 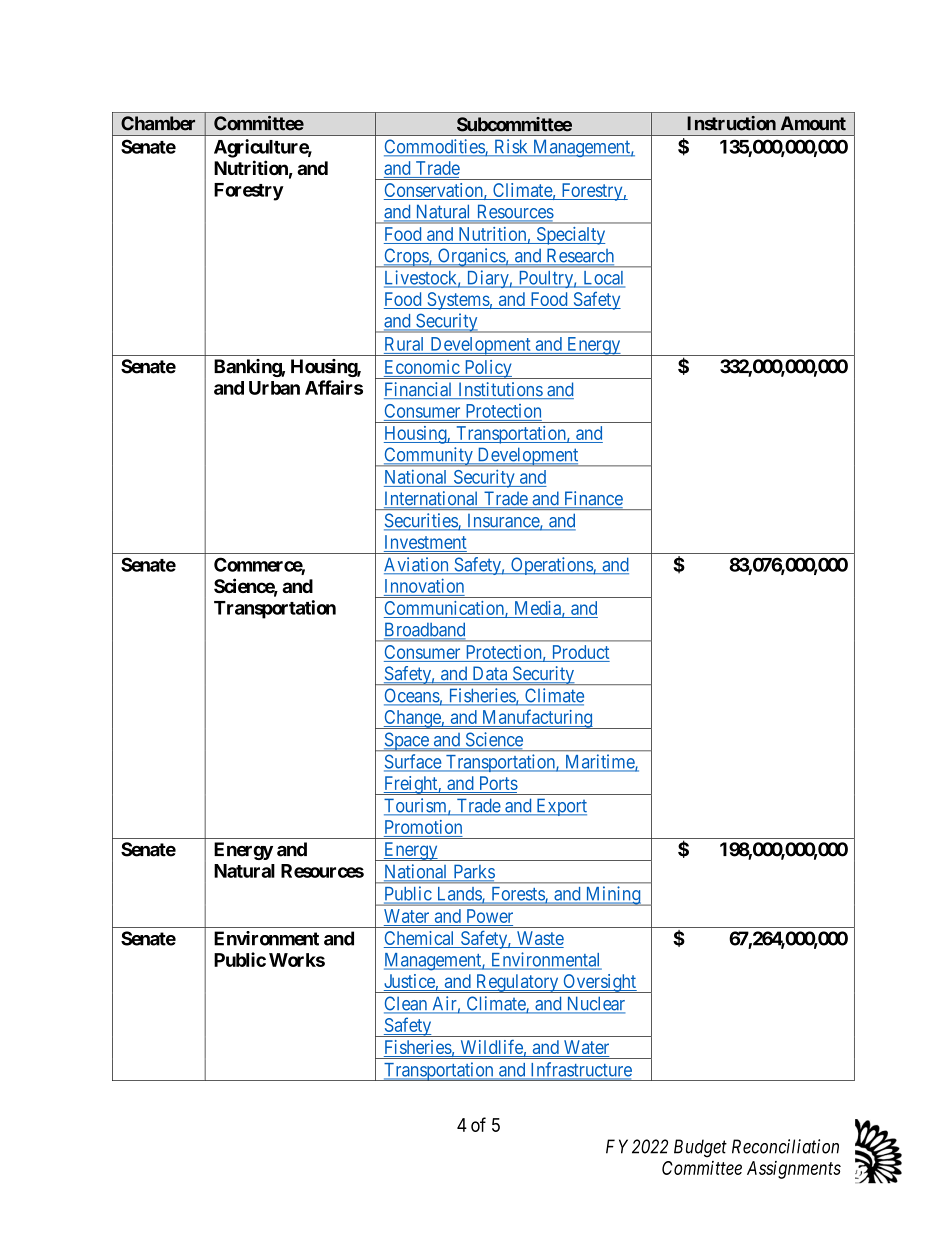 What do you see at coordinates (511, 147) in the screenshot?
I see `Risk` at bounding box center [511, 147].
